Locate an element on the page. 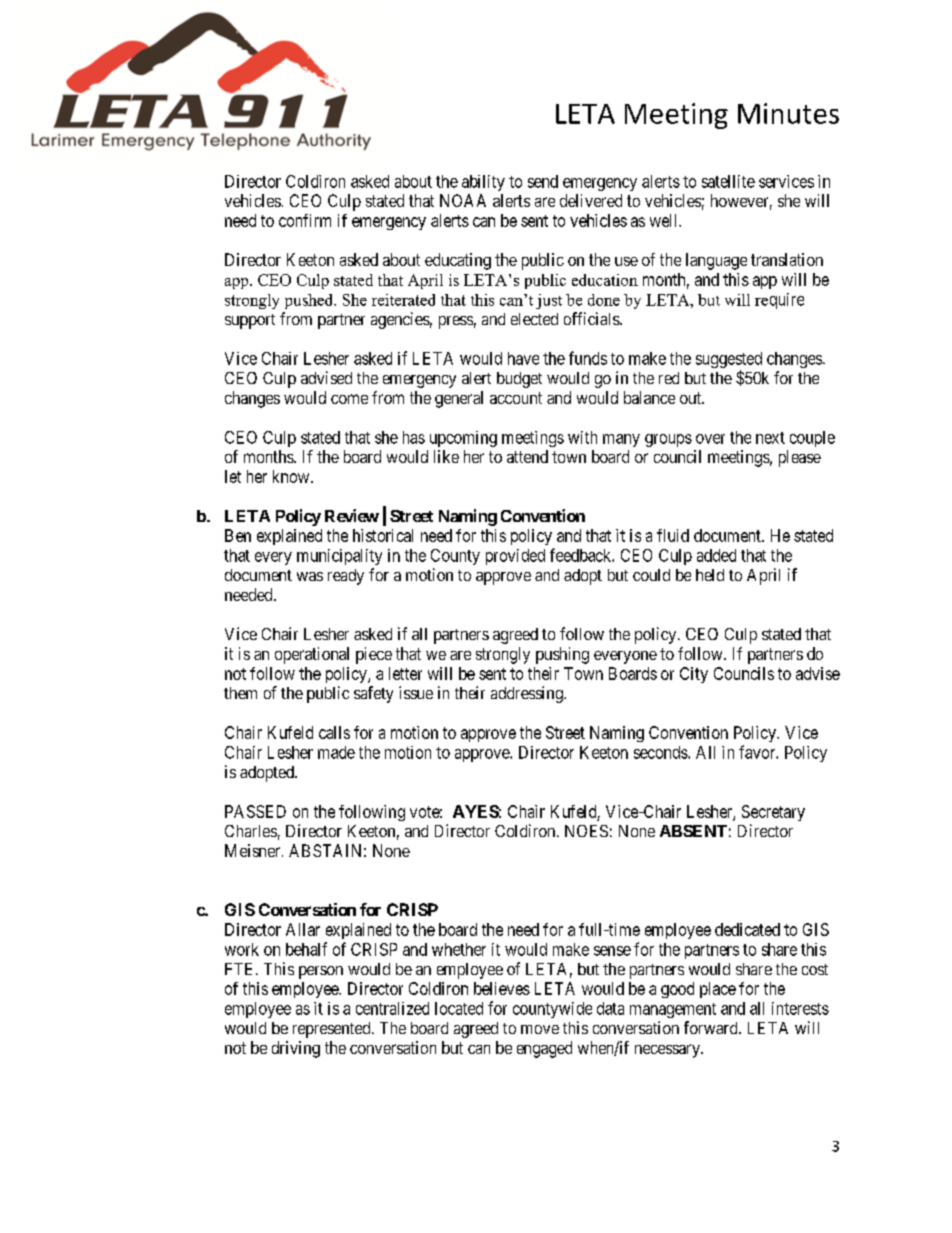 This image has width=952, height=1233. driving is located at coordinates (296, 1049).
